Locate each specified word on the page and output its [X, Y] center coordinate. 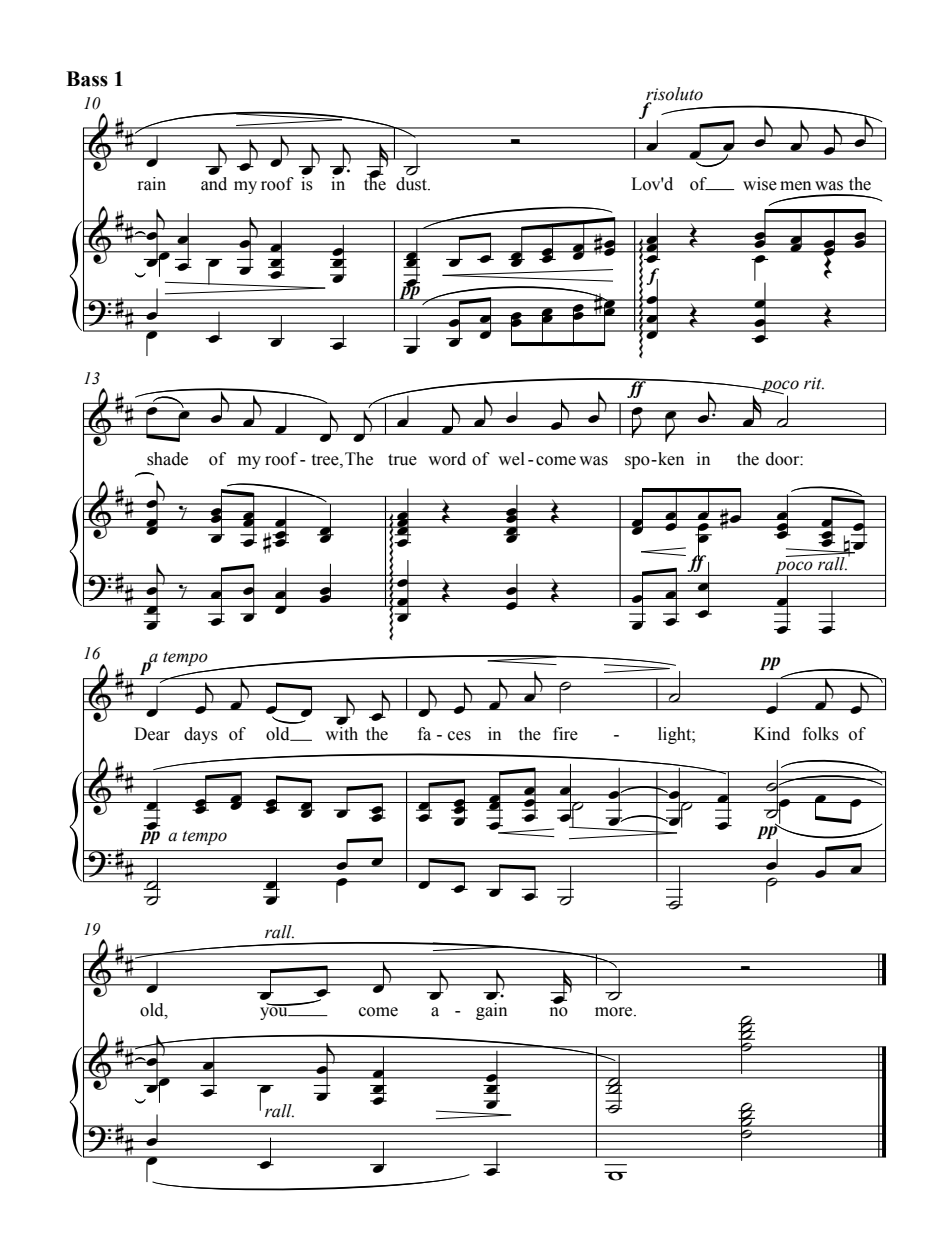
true [402, 460]
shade [167, 459]
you [275, 1012]
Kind [772, 734]
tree [326, 461]
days [201, 735]
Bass [87, 79]
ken [670, 459]
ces [459, 736]
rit [814, 383]
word [447, 459]
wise [760, 184]
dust [412, 182]
